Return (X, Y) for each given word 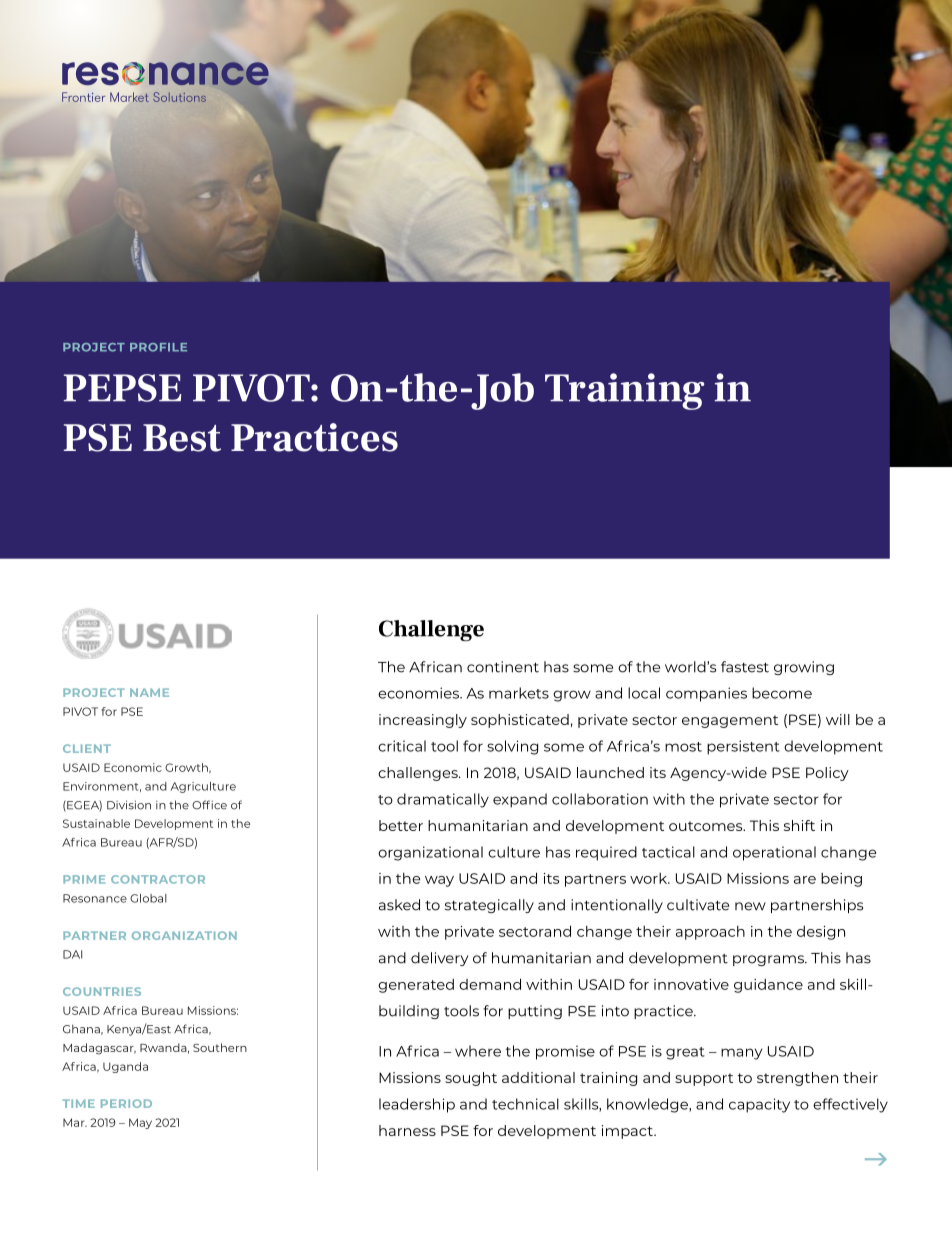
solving (512, 747)
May (140, 1123)
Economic (133, 767)
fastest (745, 667)
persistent (743, 747)
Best (182, 438)
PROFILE (158, 347)
